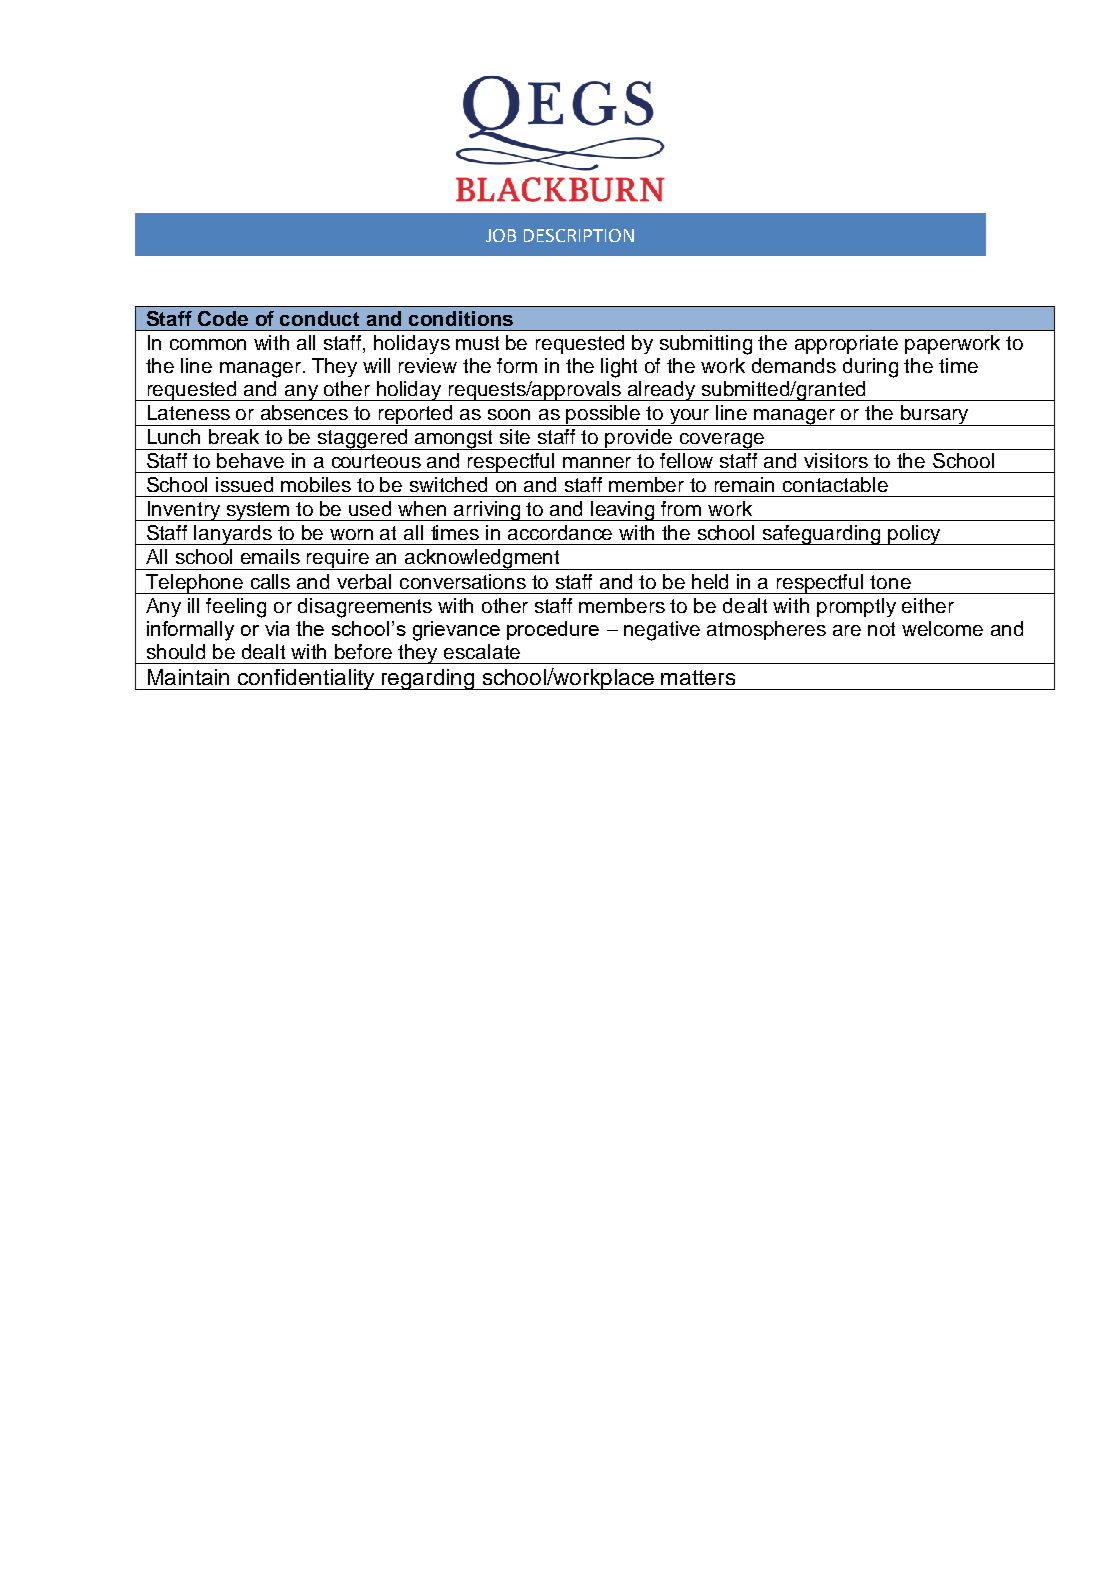 The height and width of the screenshot is (1583, 1119). What do you see at coordinates (234, 535) in the screenshot?
I see `lanyards` at bounding box center [234, 535].
